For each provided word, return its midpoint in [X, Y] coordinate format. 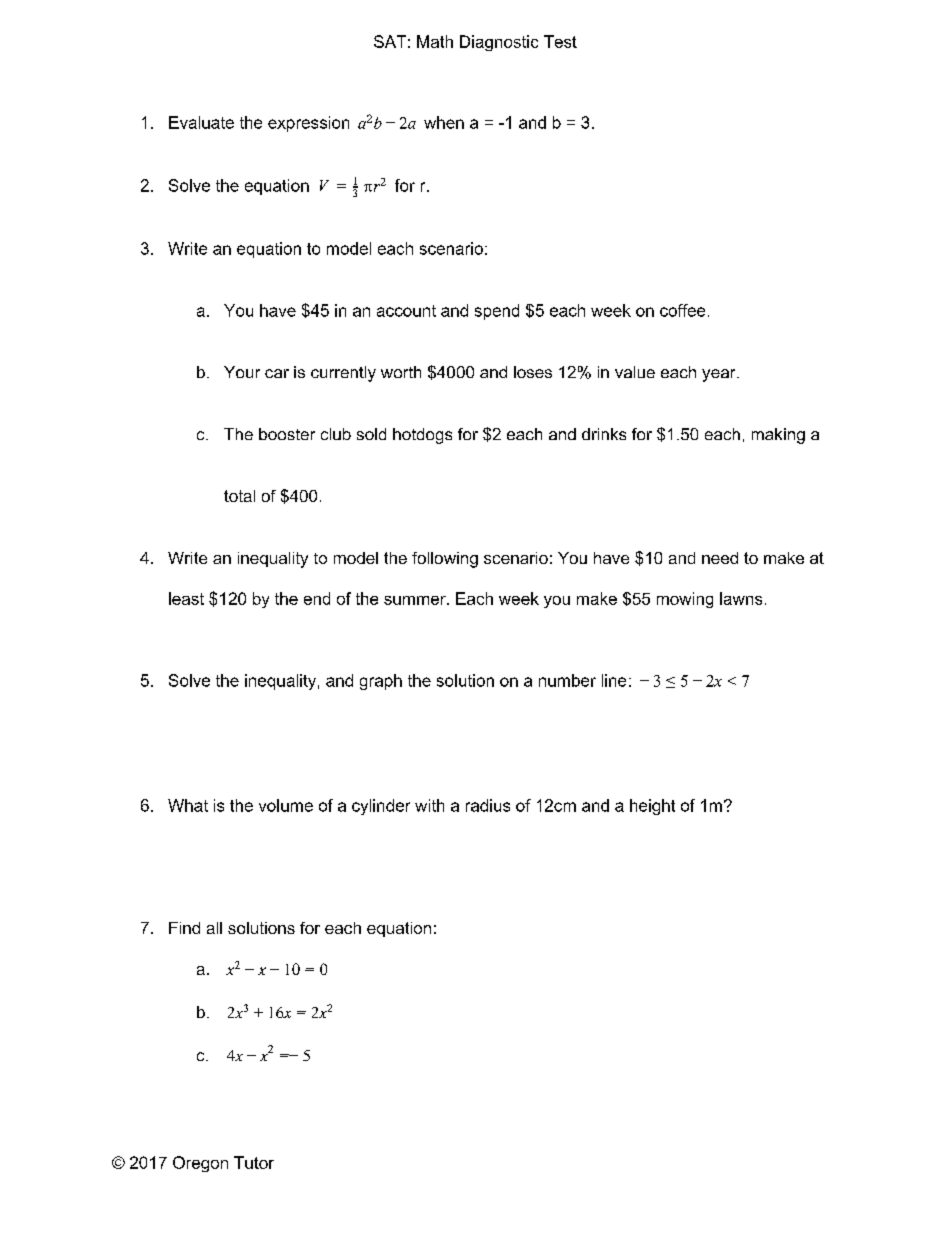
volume [286, 805]
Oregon [200, 1164]
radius [488, 805]
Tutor [254, 1162]
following [445, 560]
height [652, 807]
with [429, 805]
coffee [682, 310]
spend [497, 312]
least [186, 598]
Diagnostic [499, 43]
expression [308, 124]
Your [242, 372]
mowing [685, 600]
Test [560, 41]
